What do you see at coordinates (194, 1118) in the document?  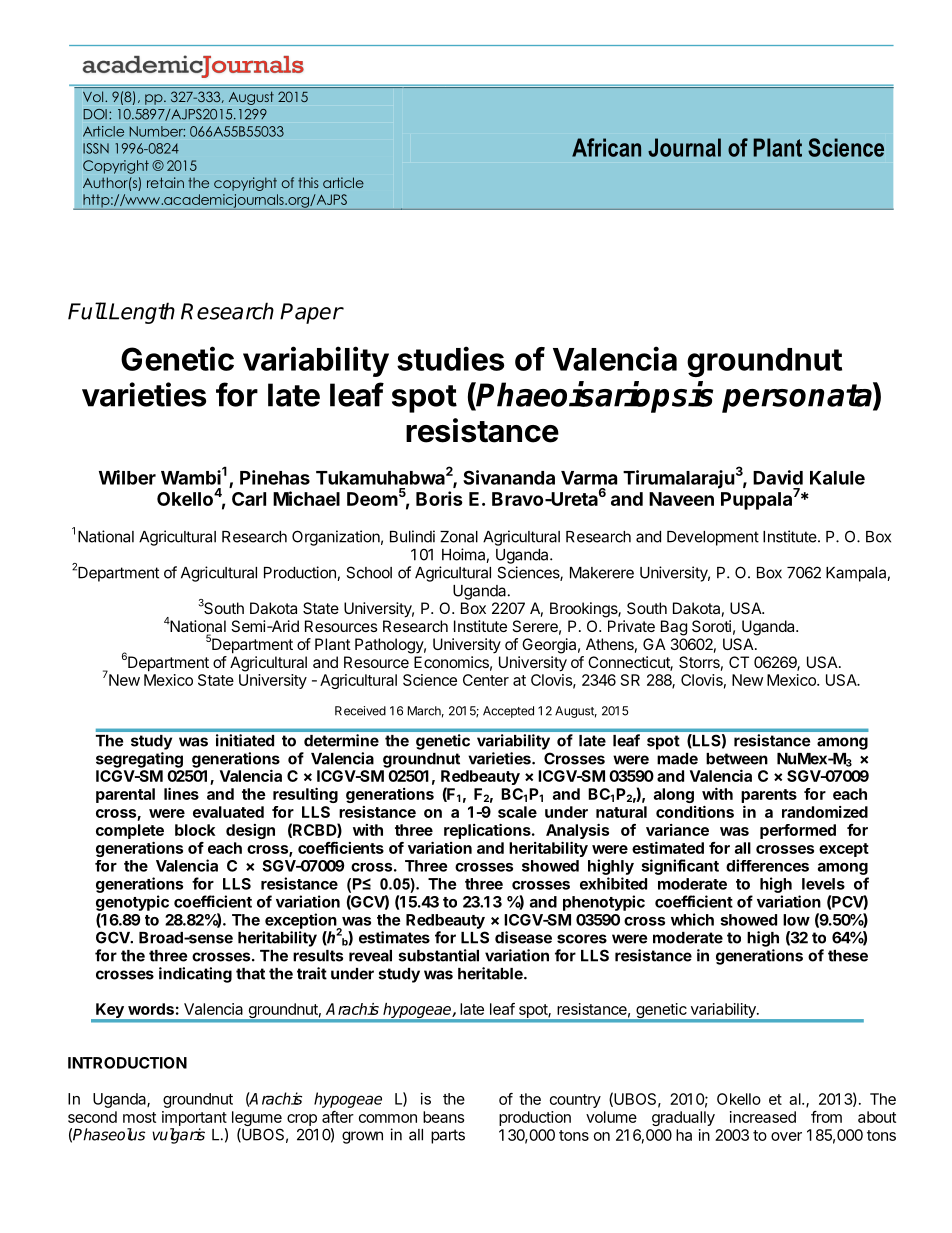 I see `important` at bounding box center [194, 1118].
